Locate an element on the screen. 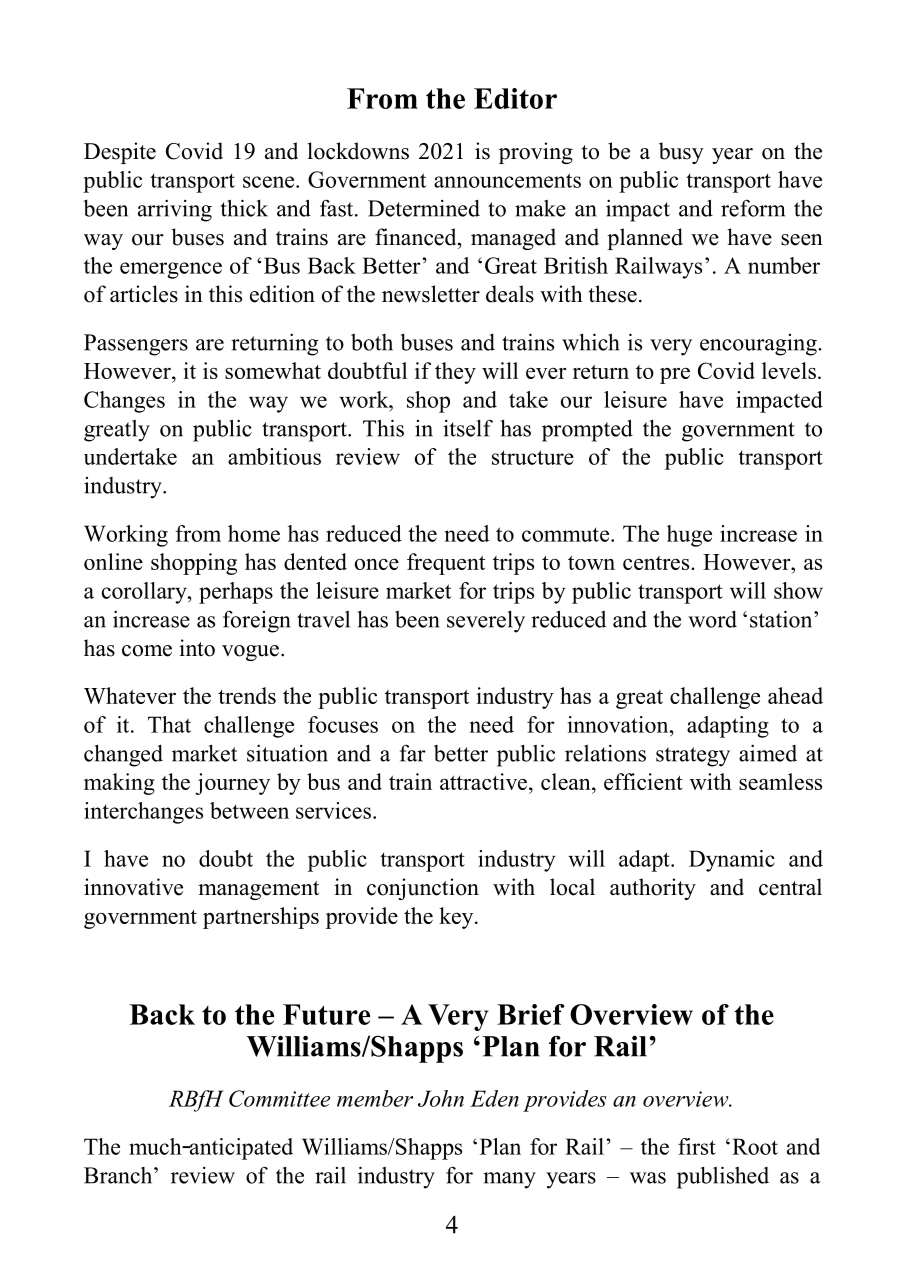 The image size is (904, 1283). Passengers is located at coordinates (136, 345).
